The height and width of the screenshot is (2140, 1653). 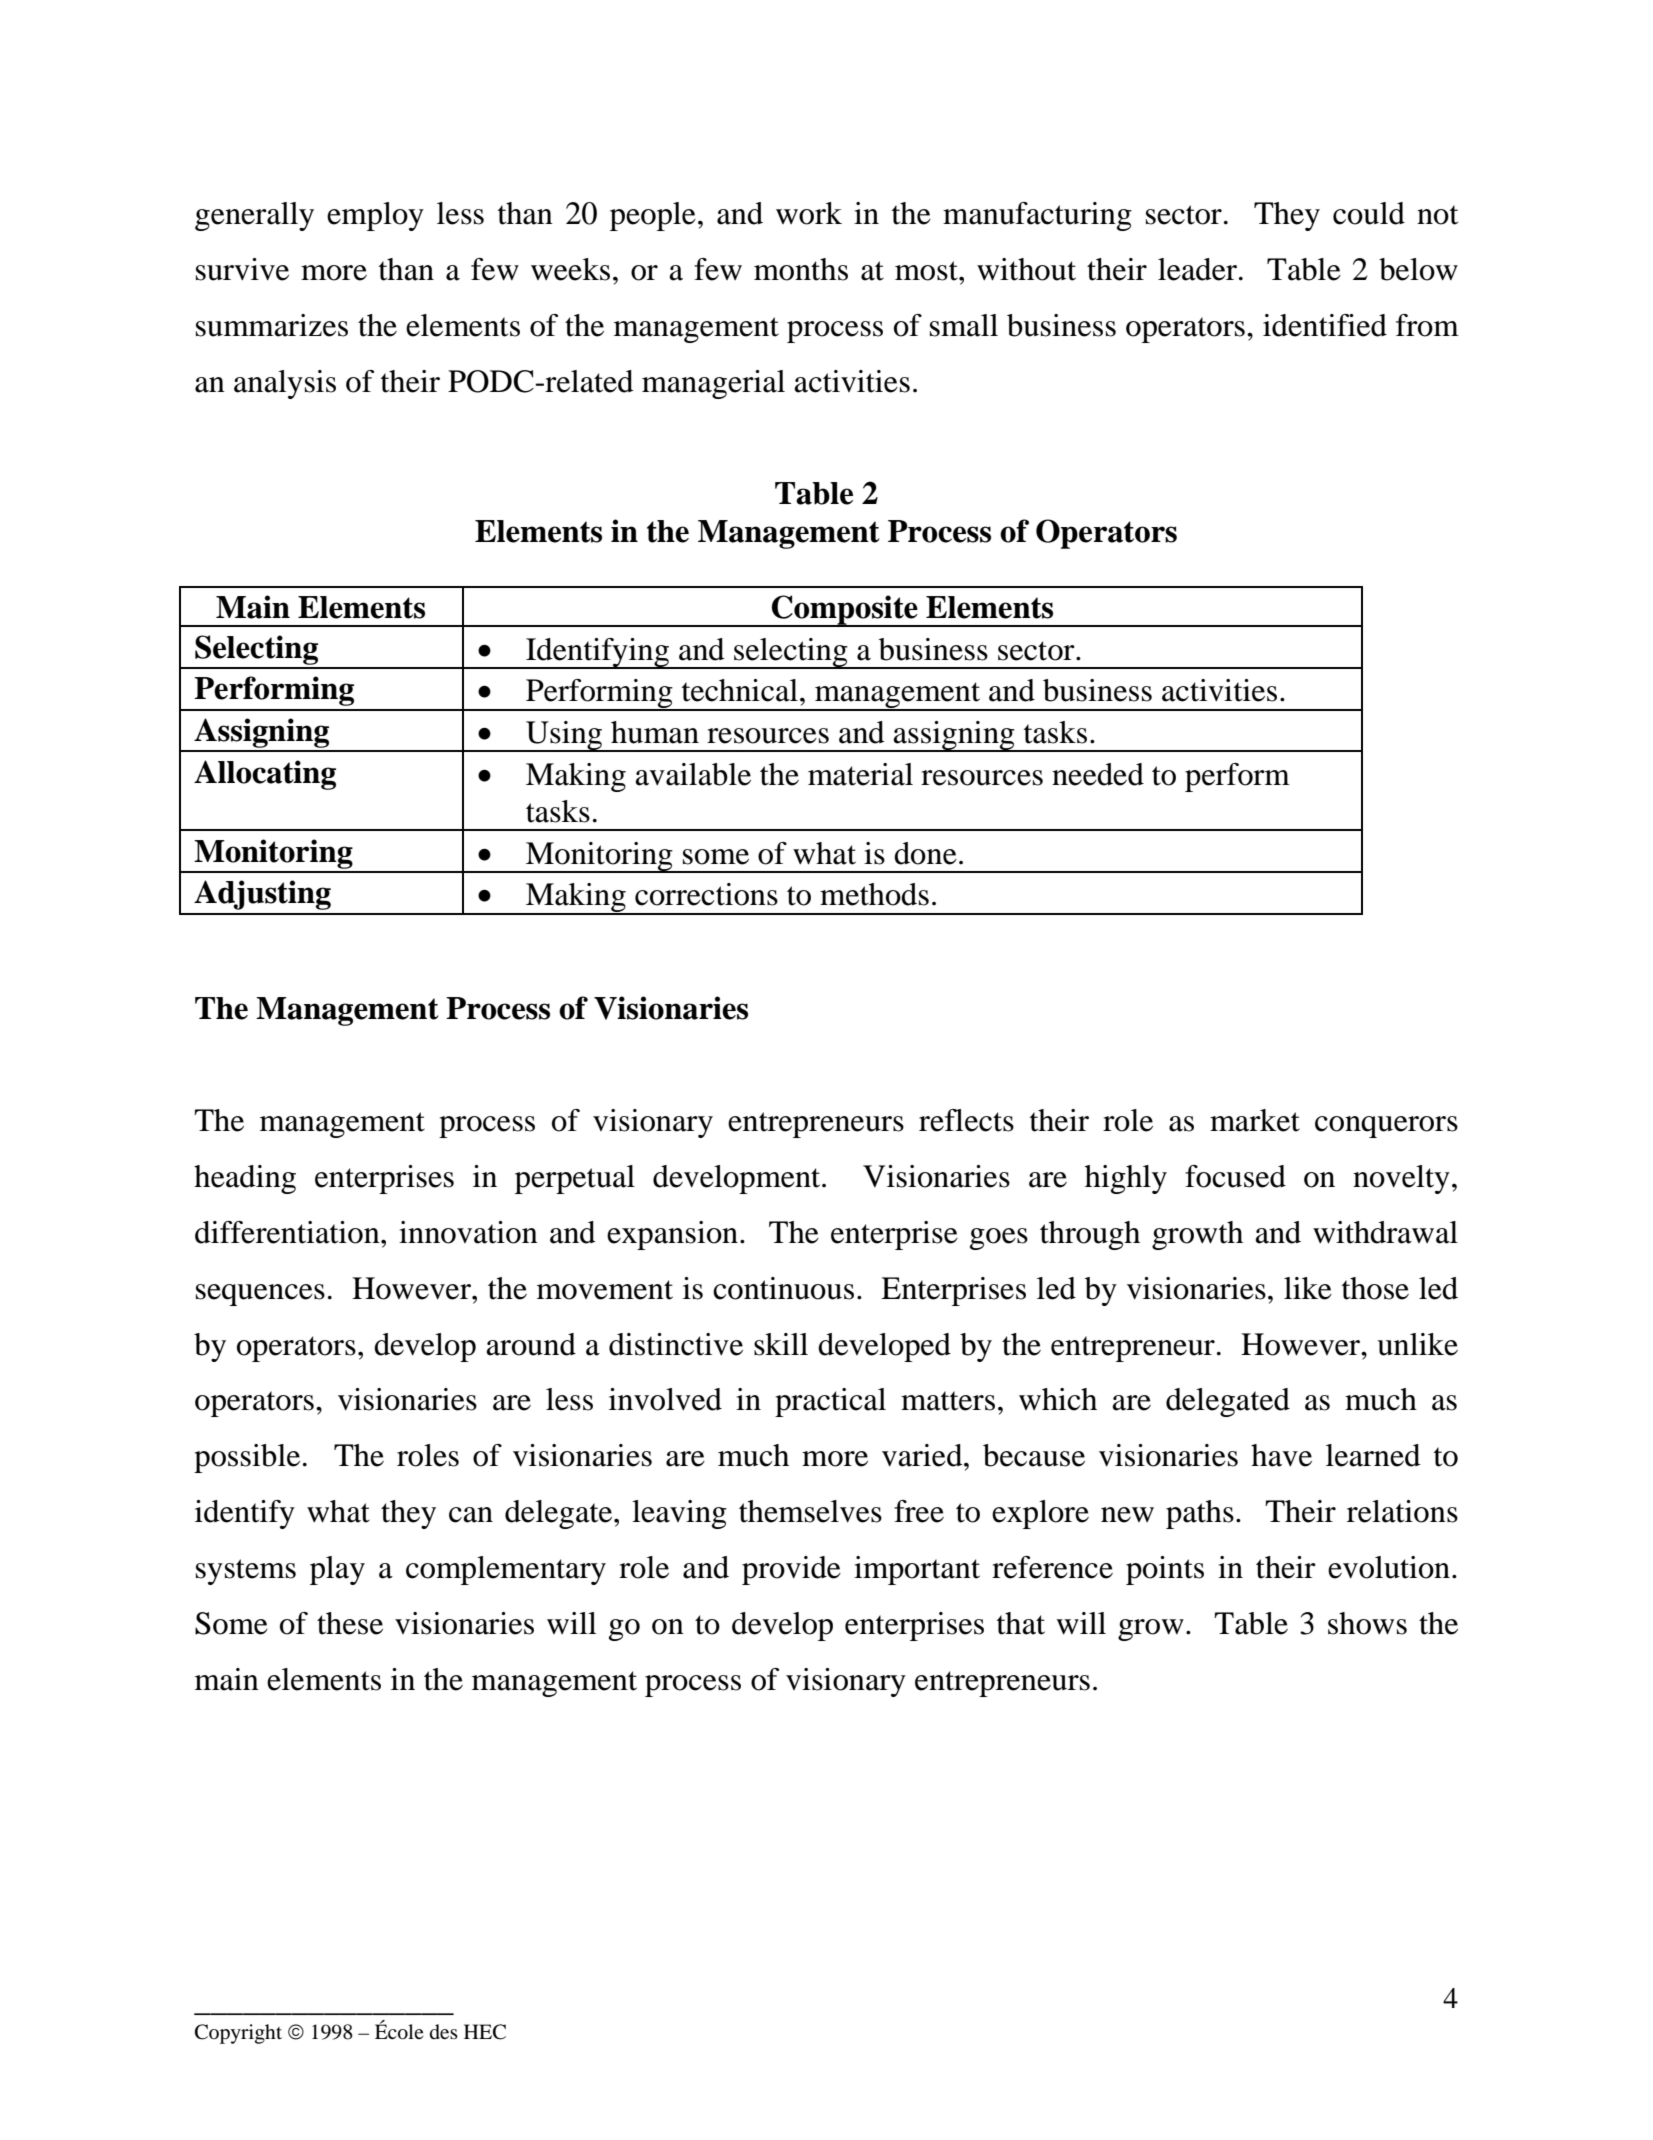 What do you see at coordinates (801, 269) in the screenshot?
I see `months` at bounding box center [801, 269].
